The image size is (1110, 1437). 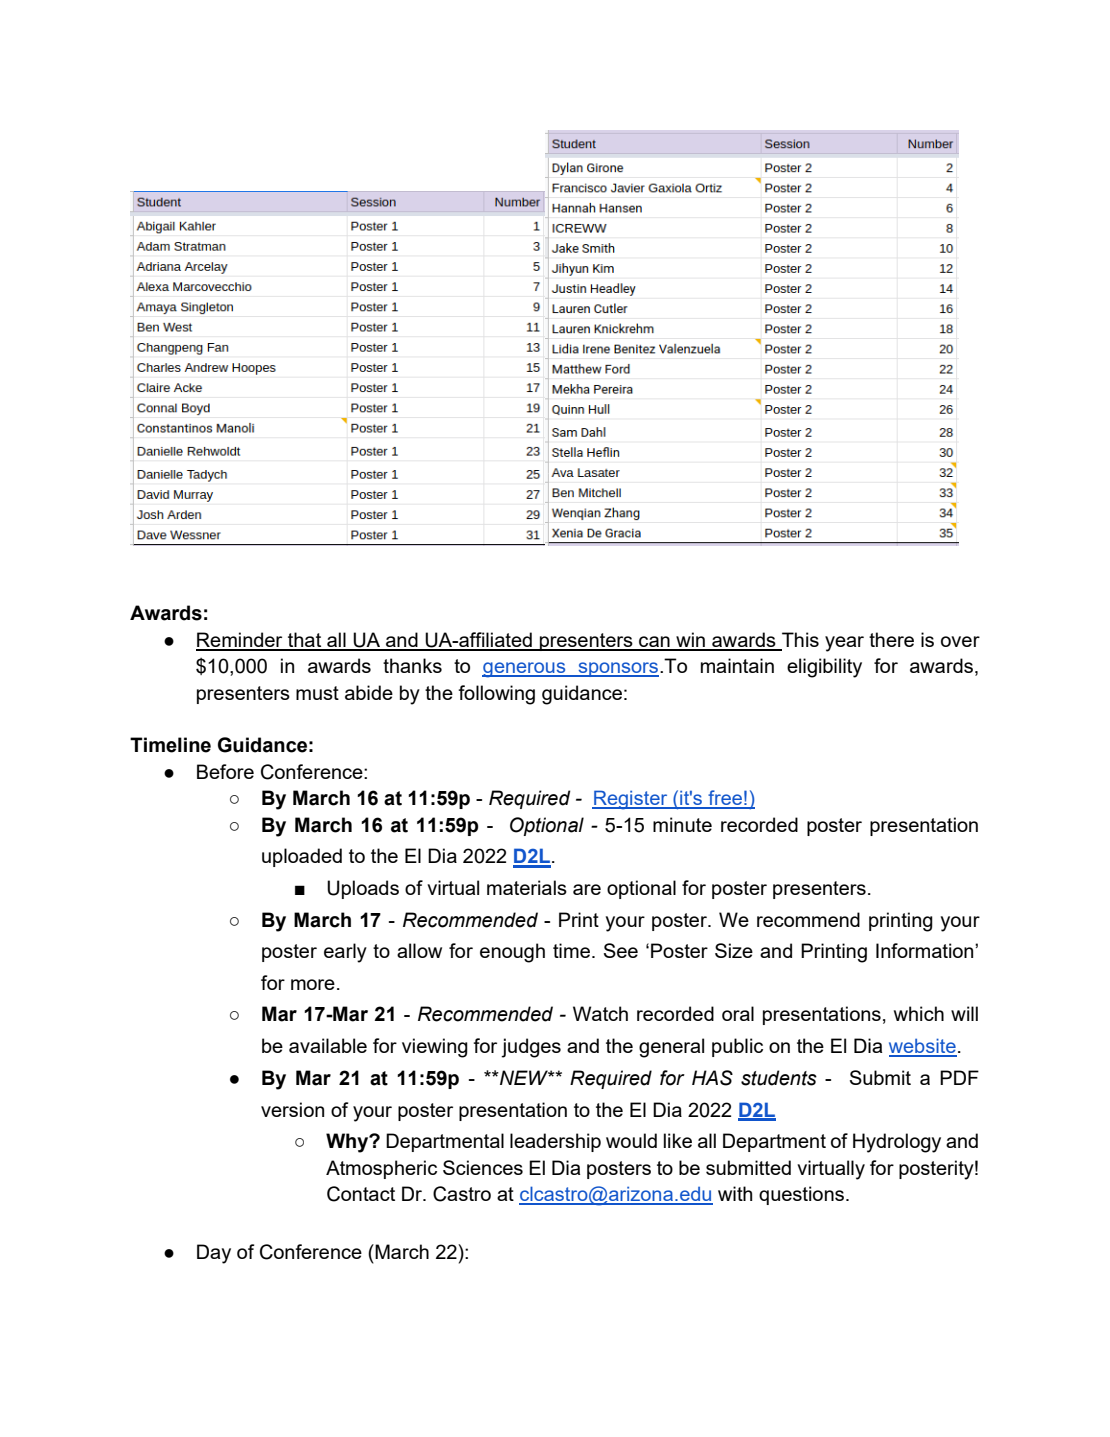 What do you see at coordinates (305, 641) in the document?
I see `that` at bounding box center [305, 641].
